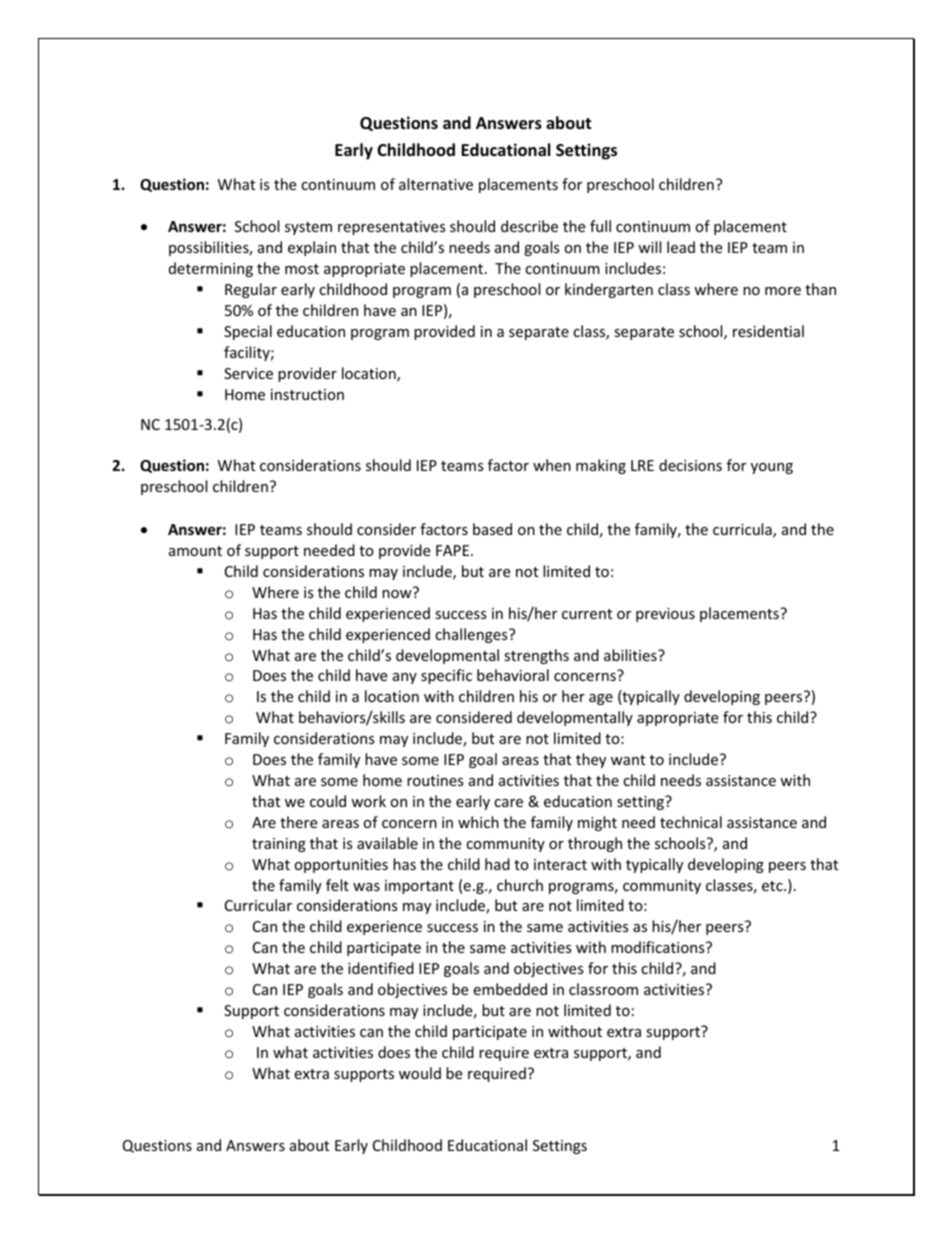  What do you see at coordinates (248, 373) in the screenshot?
I see `Service` at bounding box center [248, 373].
